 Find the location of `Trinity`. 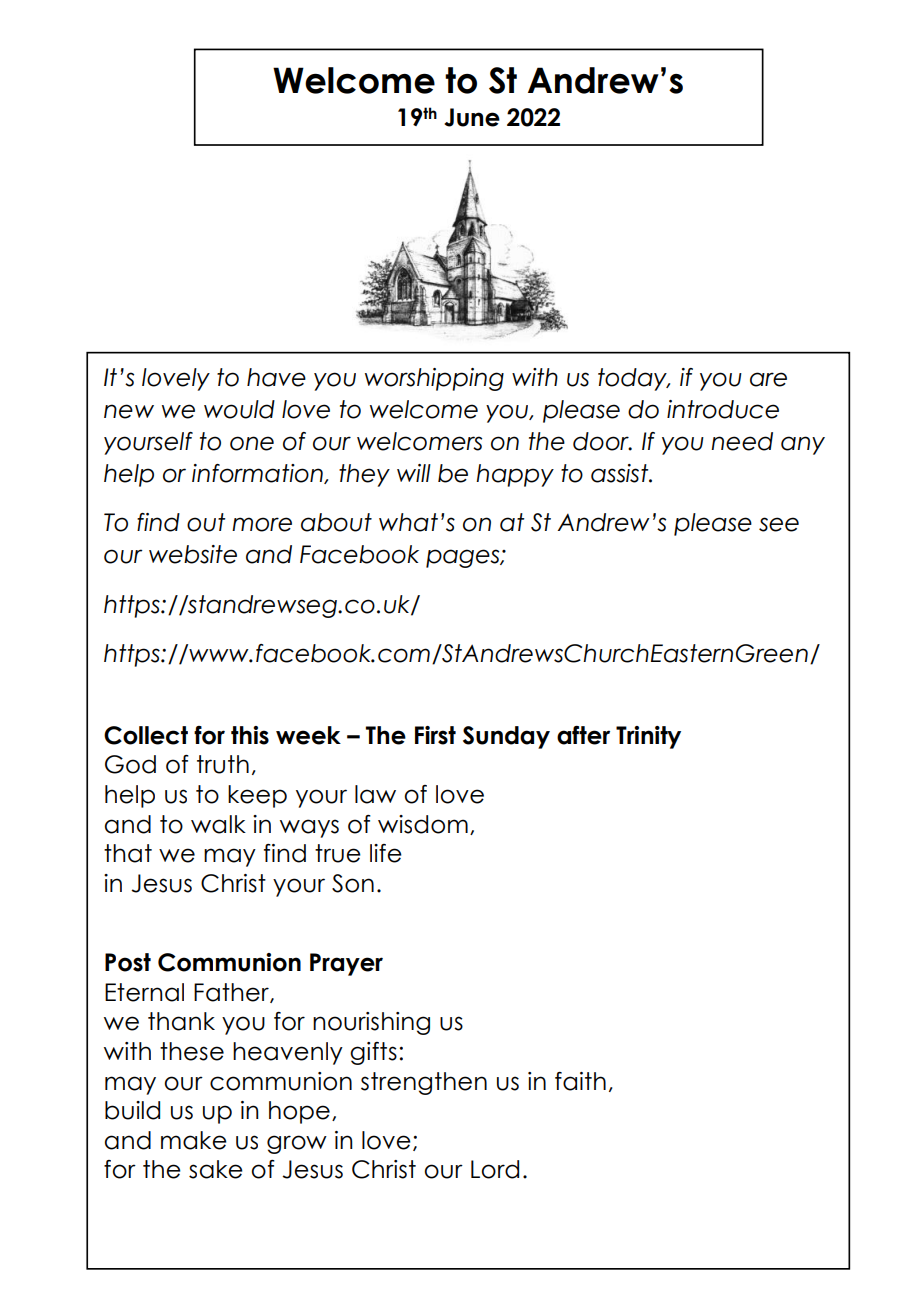

Trinity is located at coordinates (648, 737).
